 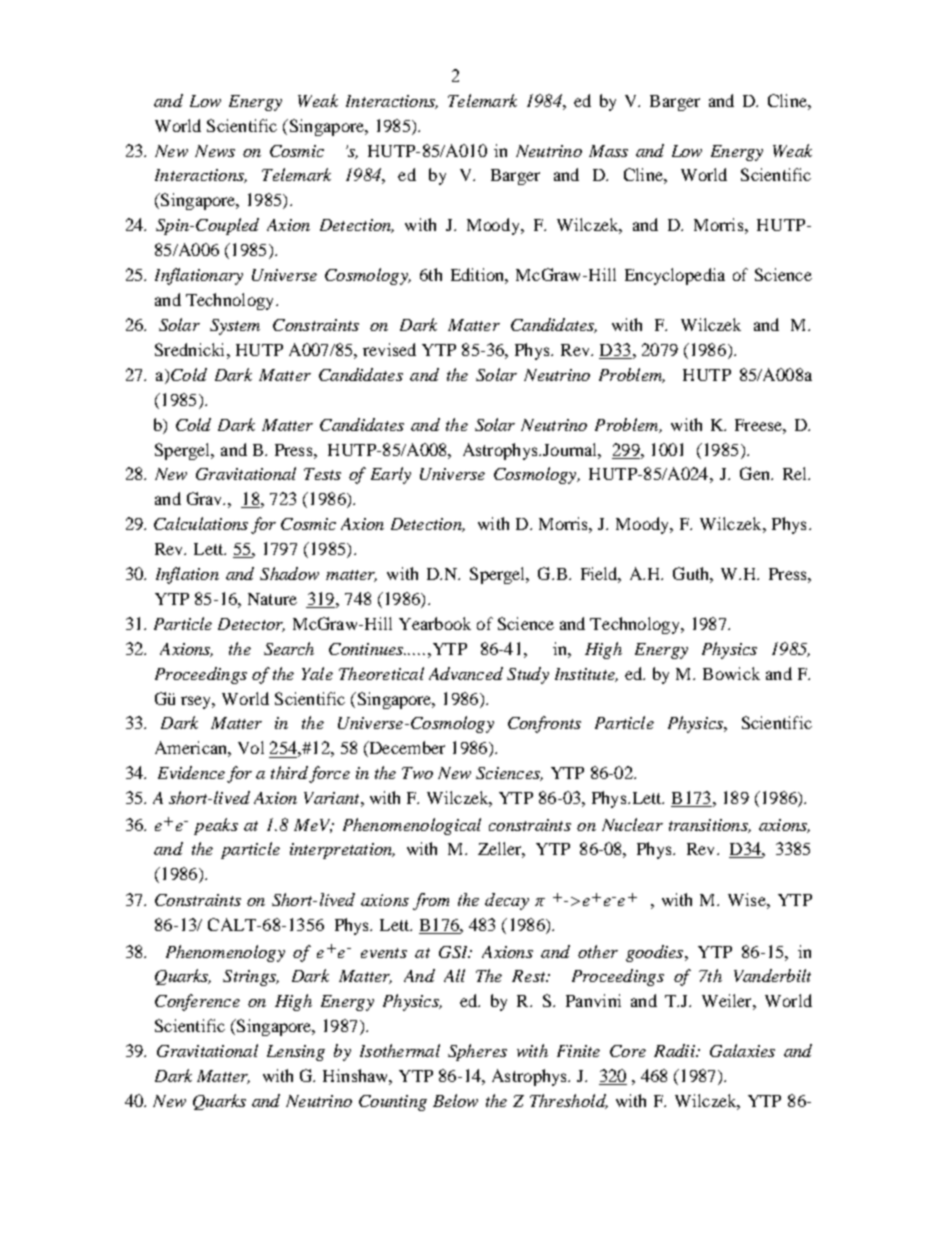 What do you see at coordinates (296, 1053) in the screenshot?
I see `Lensing` at bounding box center [296, 1053].
